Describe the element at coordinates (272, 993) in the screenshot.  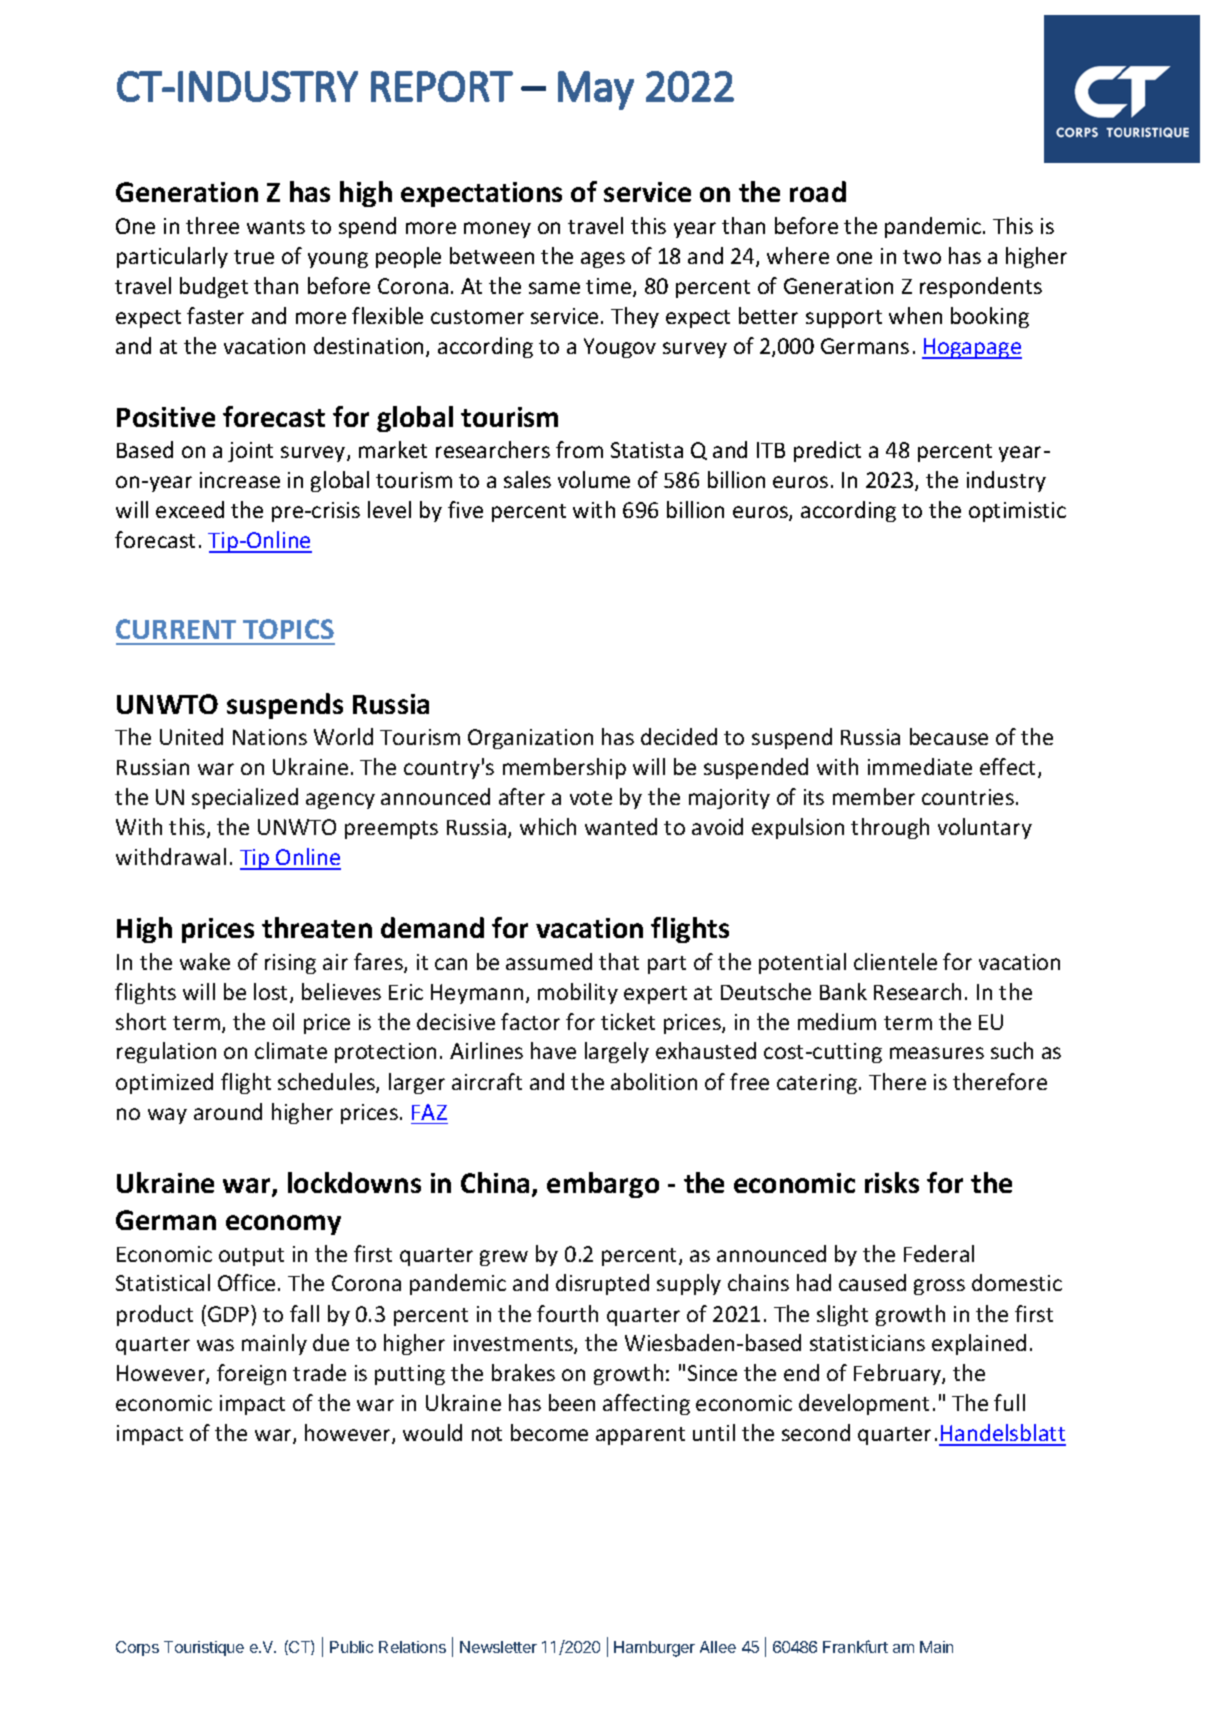
I see `lost` at that location.
